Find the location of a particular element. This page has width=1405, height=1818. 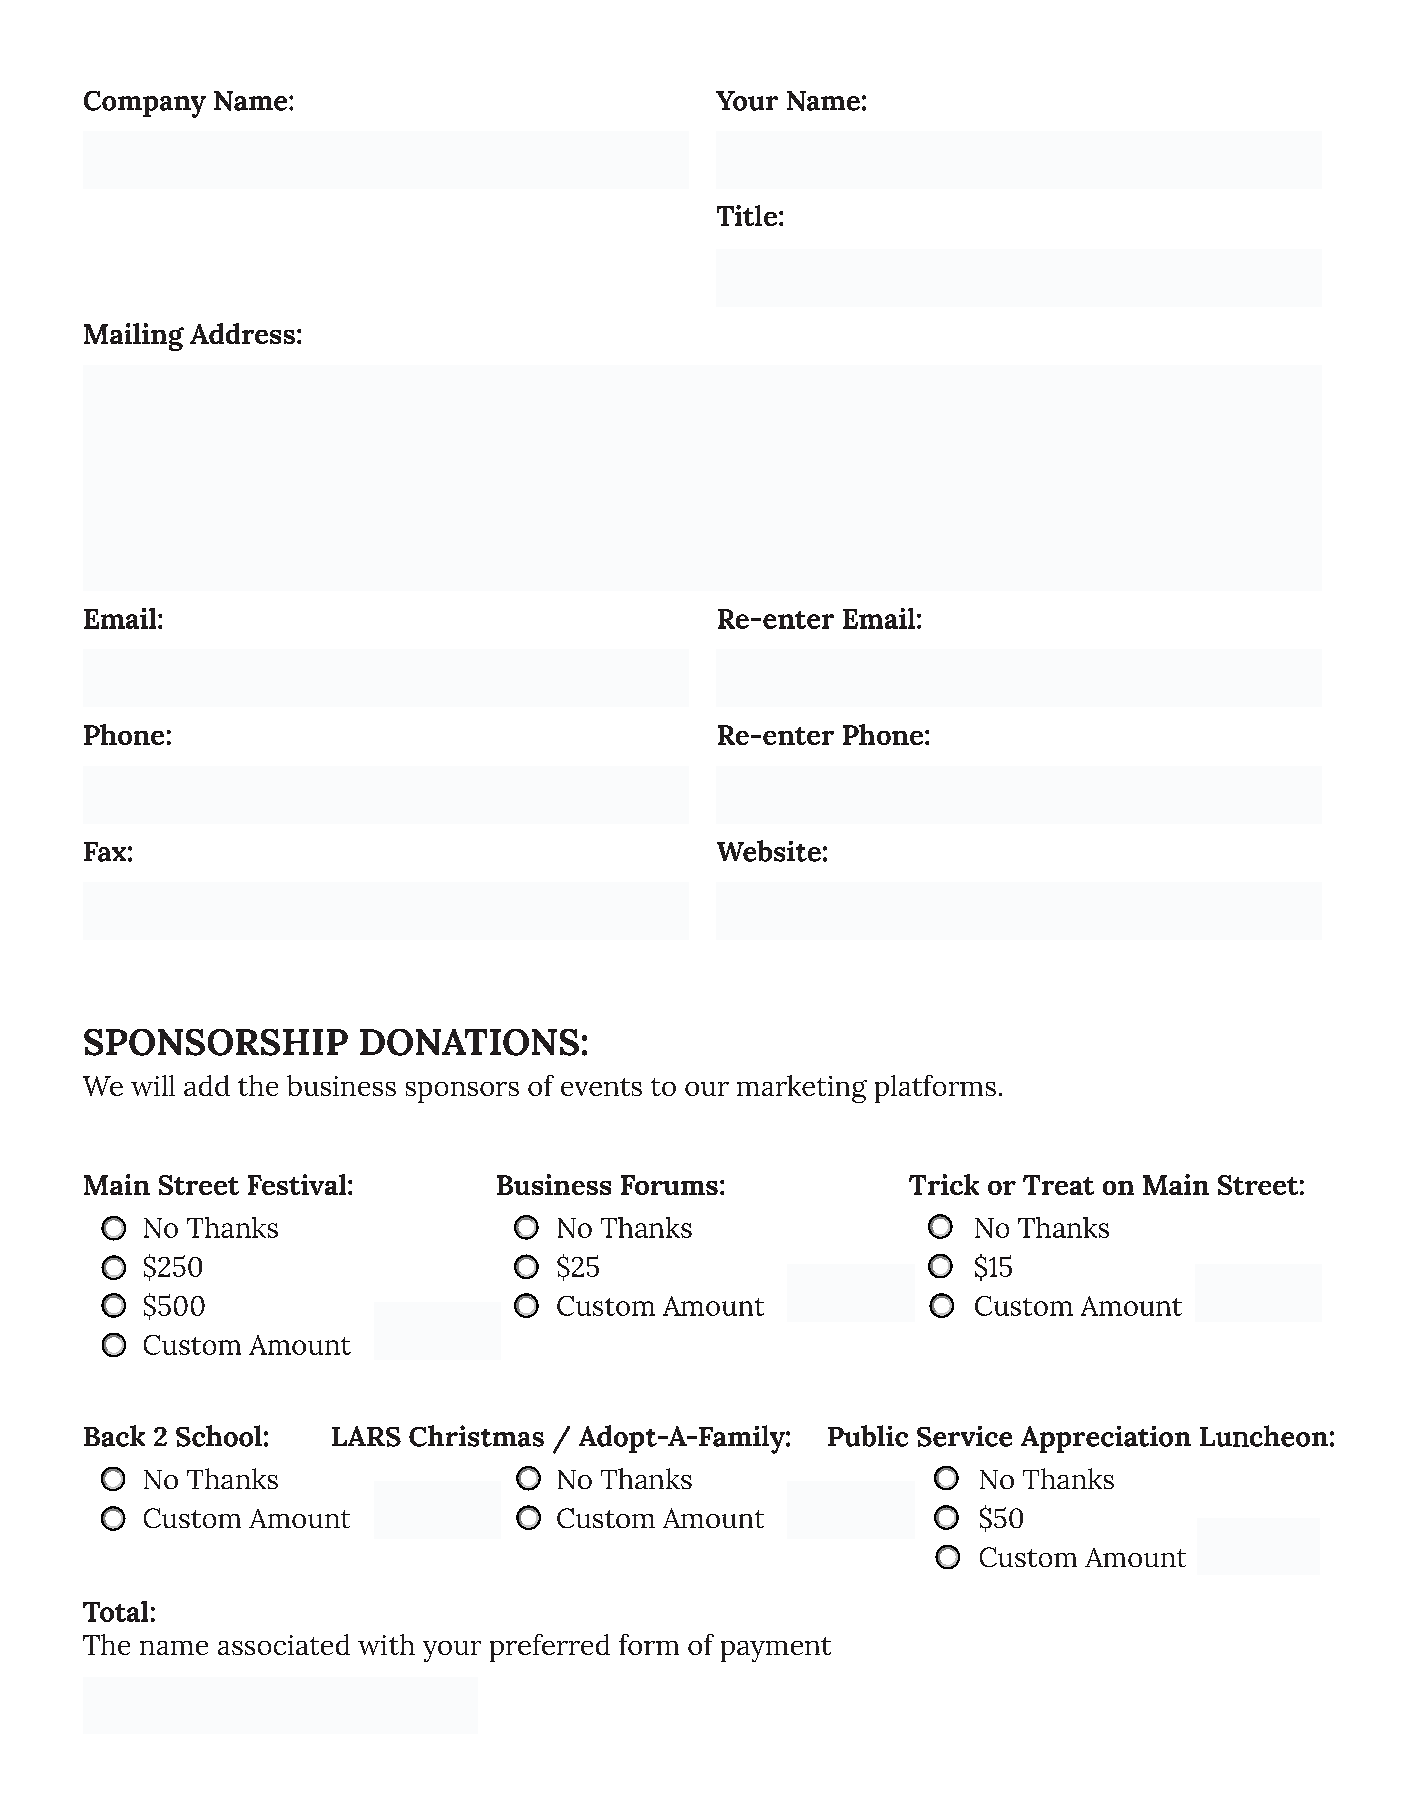

associated is located at coordinates (284, 1644).
